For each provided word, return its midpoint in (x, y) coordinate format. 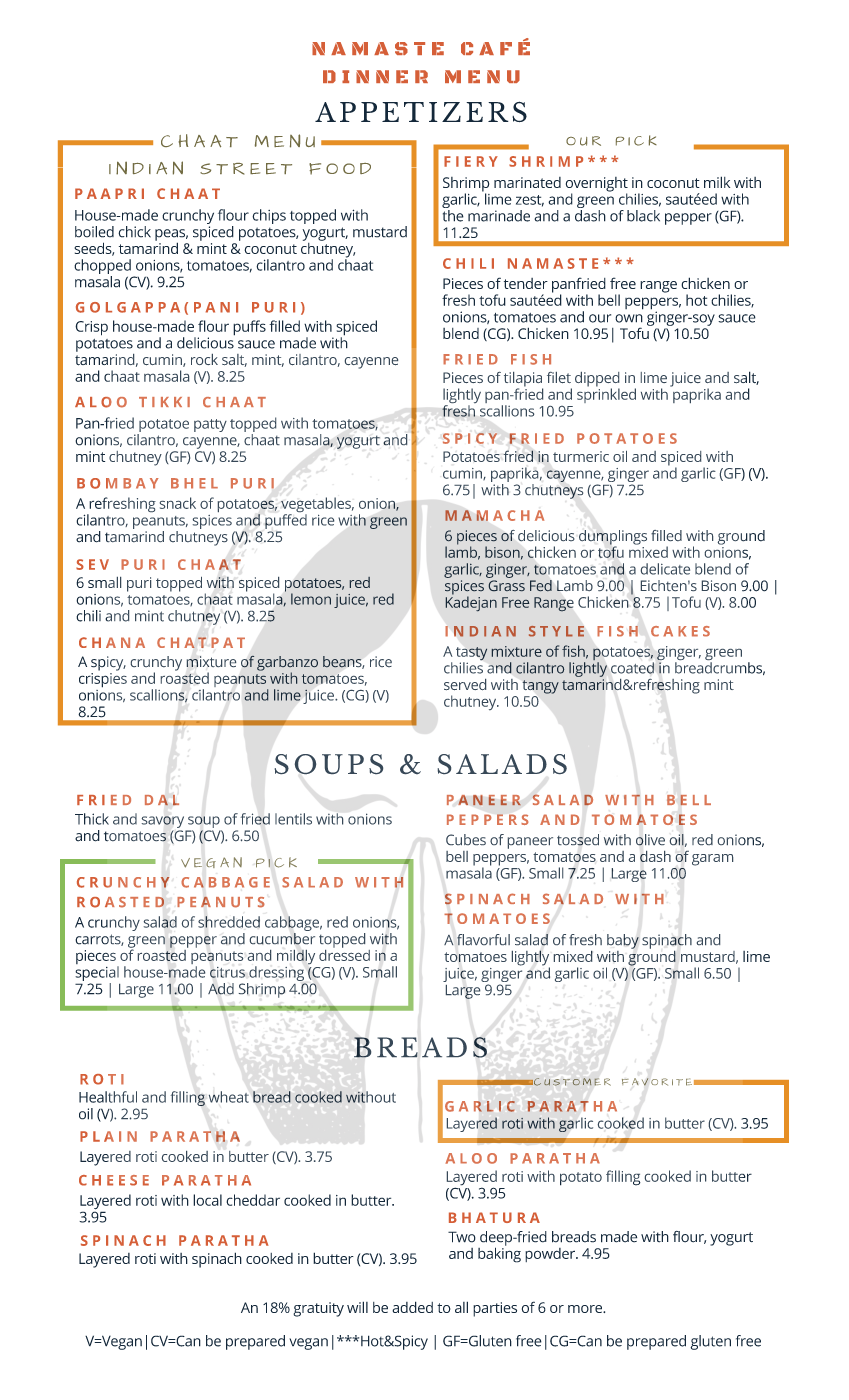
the (453, 214)
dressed (344, 954)
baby (623, 941)
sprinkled (606, 394)
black (643, 216)
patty (210, 425)
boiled (94, 232)
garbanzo (287, 664)
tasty (471, 655)
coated (632, 668)
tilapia (523, 380)
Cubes (466, 839)
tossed (578, 840)
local (207, 1200)
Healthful (108, 1097)
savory (163, 822)
